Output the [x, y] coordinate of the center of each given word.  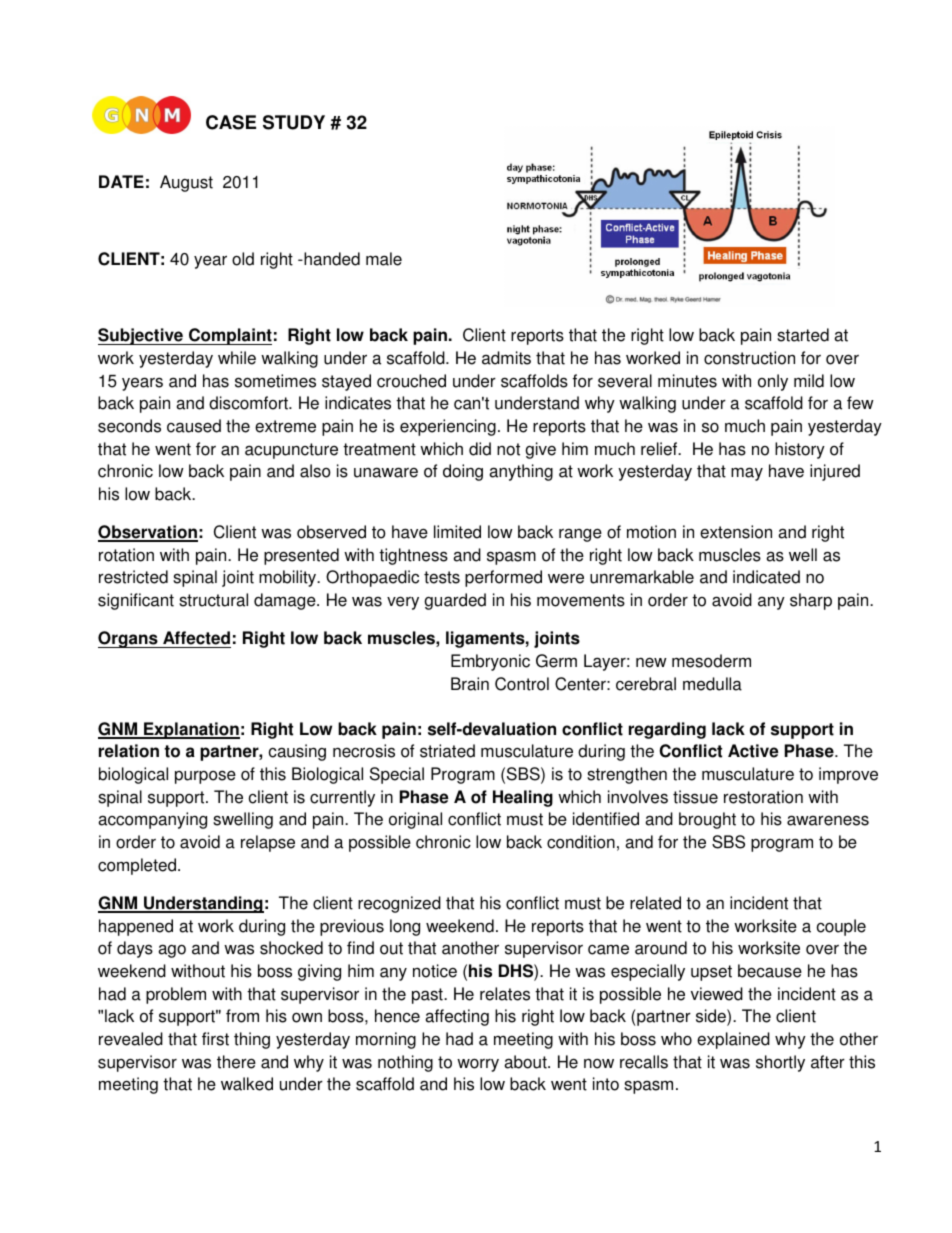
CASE [231, 122]
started [803, 335]
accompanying [152, 820]
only [773, 382]
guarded [455, 601]
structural [213, 600]
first [215, 1039]
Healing [523, 798]
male [384, 259]
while [237, 358]
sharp [811, 601]
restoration [763, 797]
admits [506, 358]
